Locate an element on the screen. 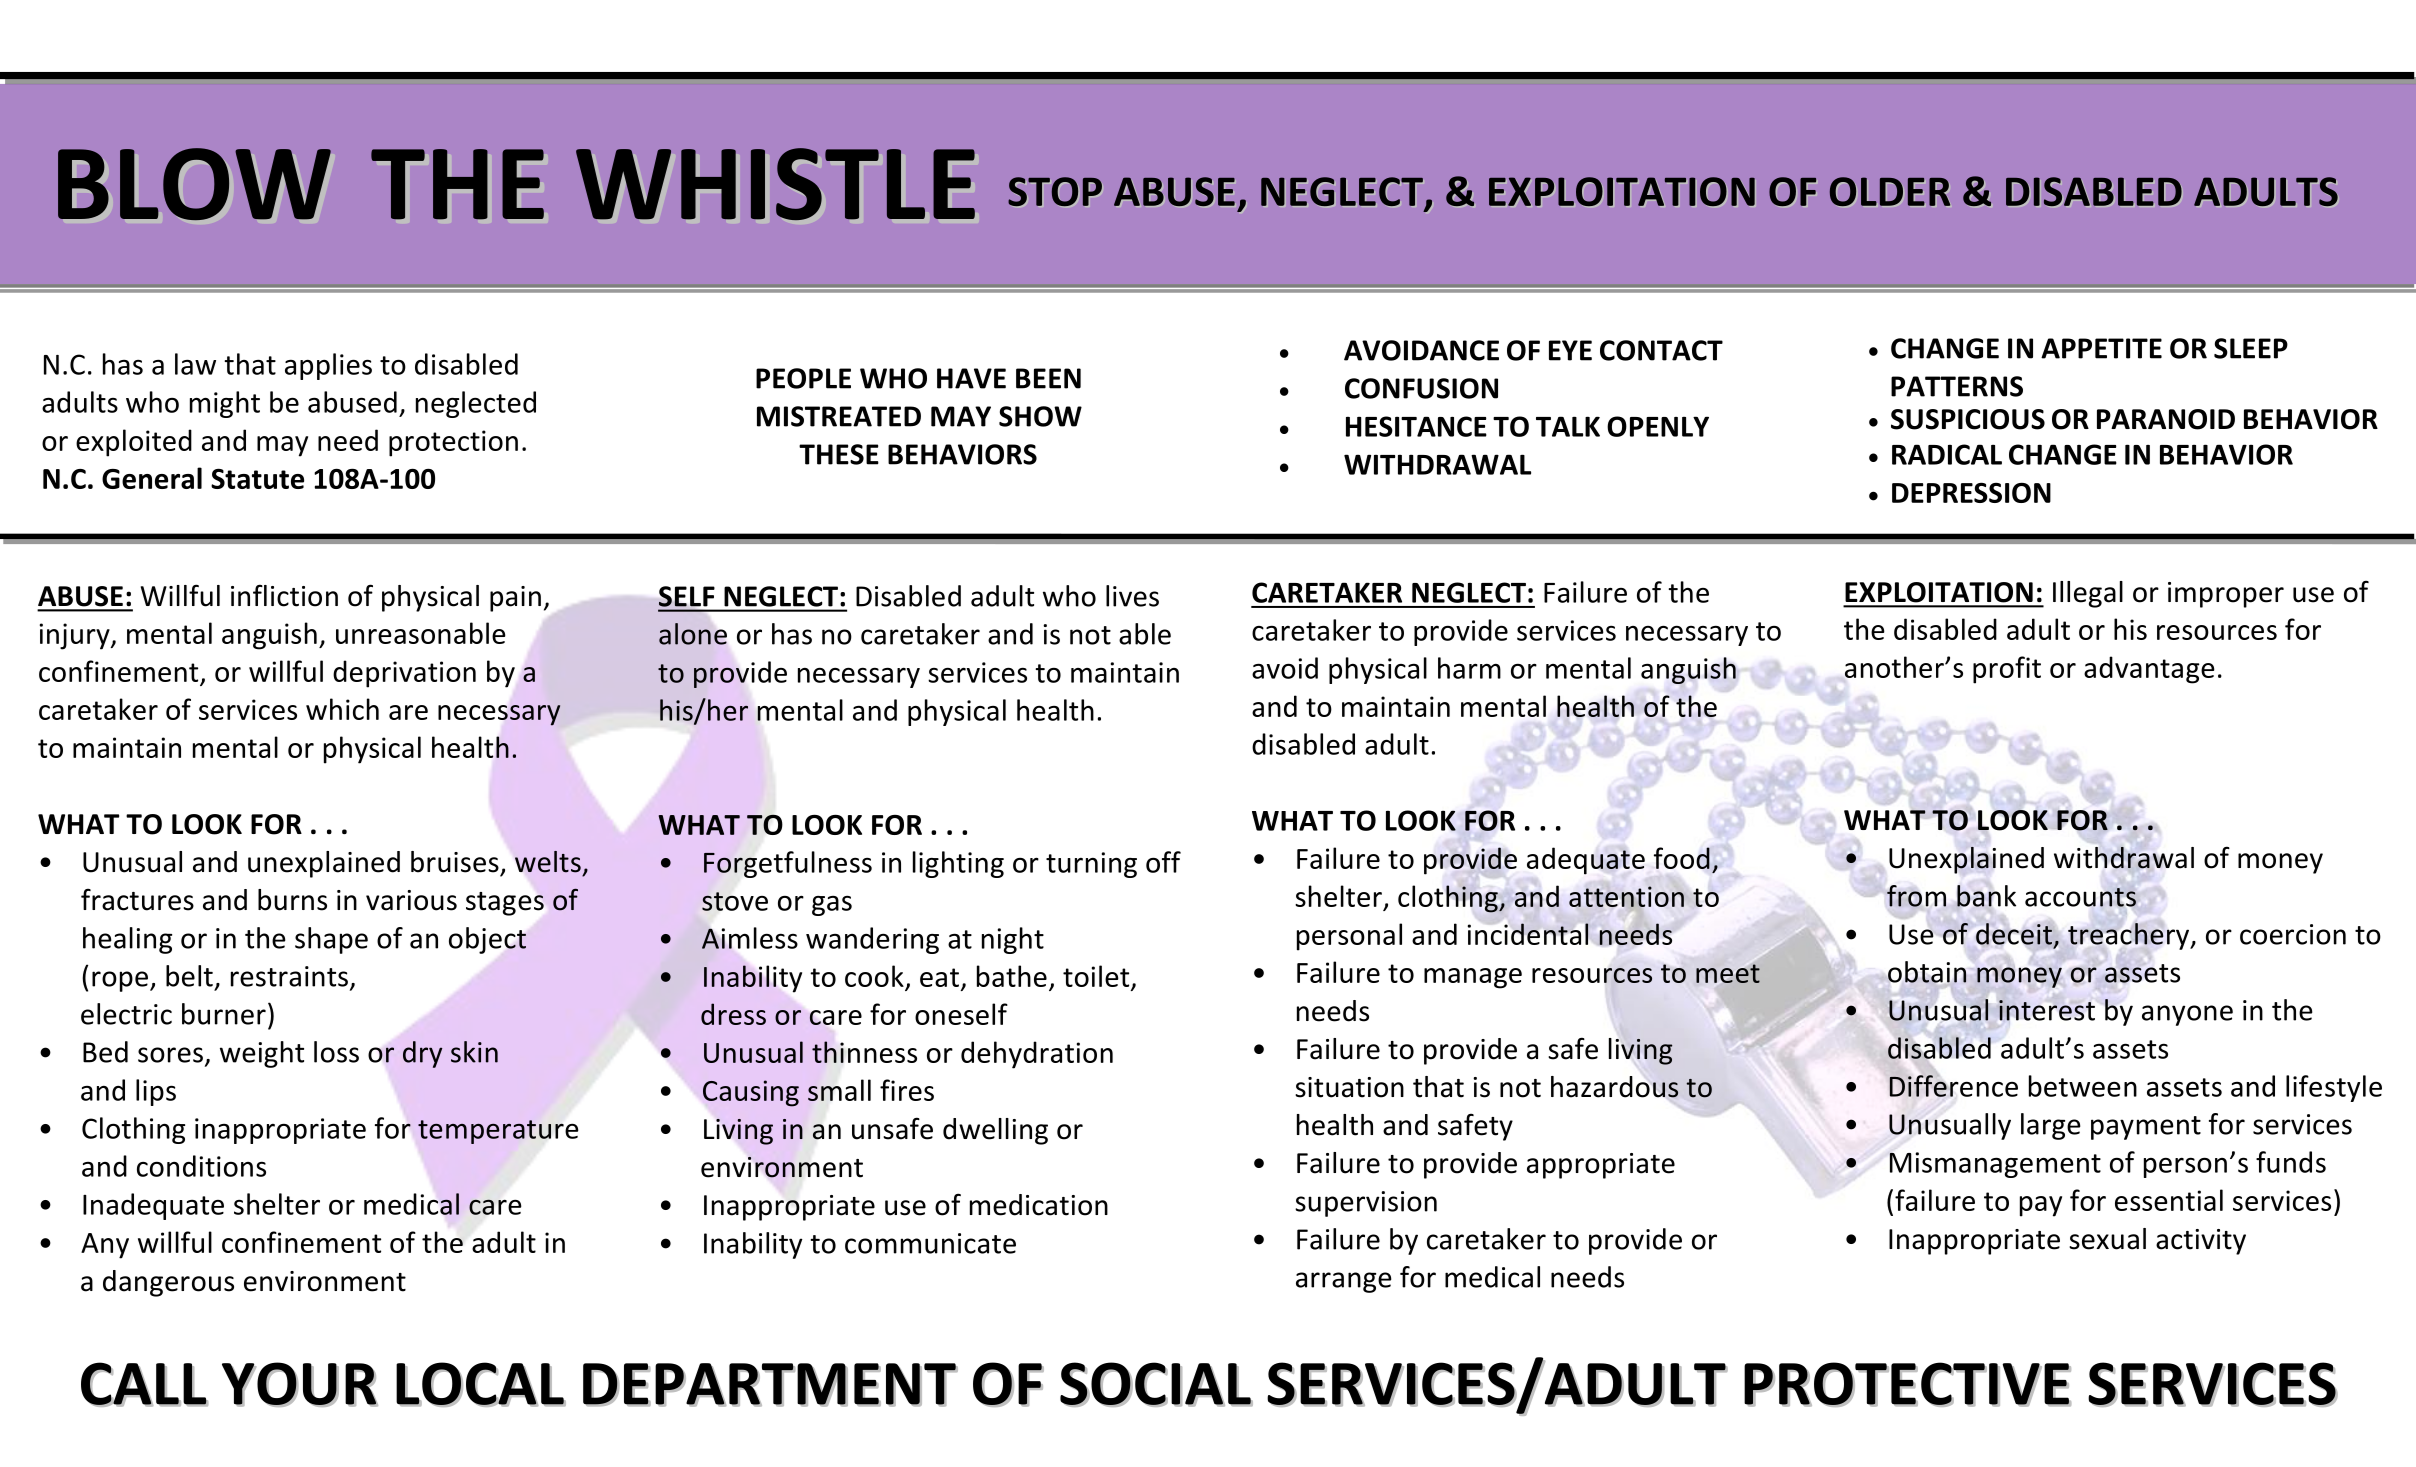  dangerous is located at coordinates (168, 1283).
